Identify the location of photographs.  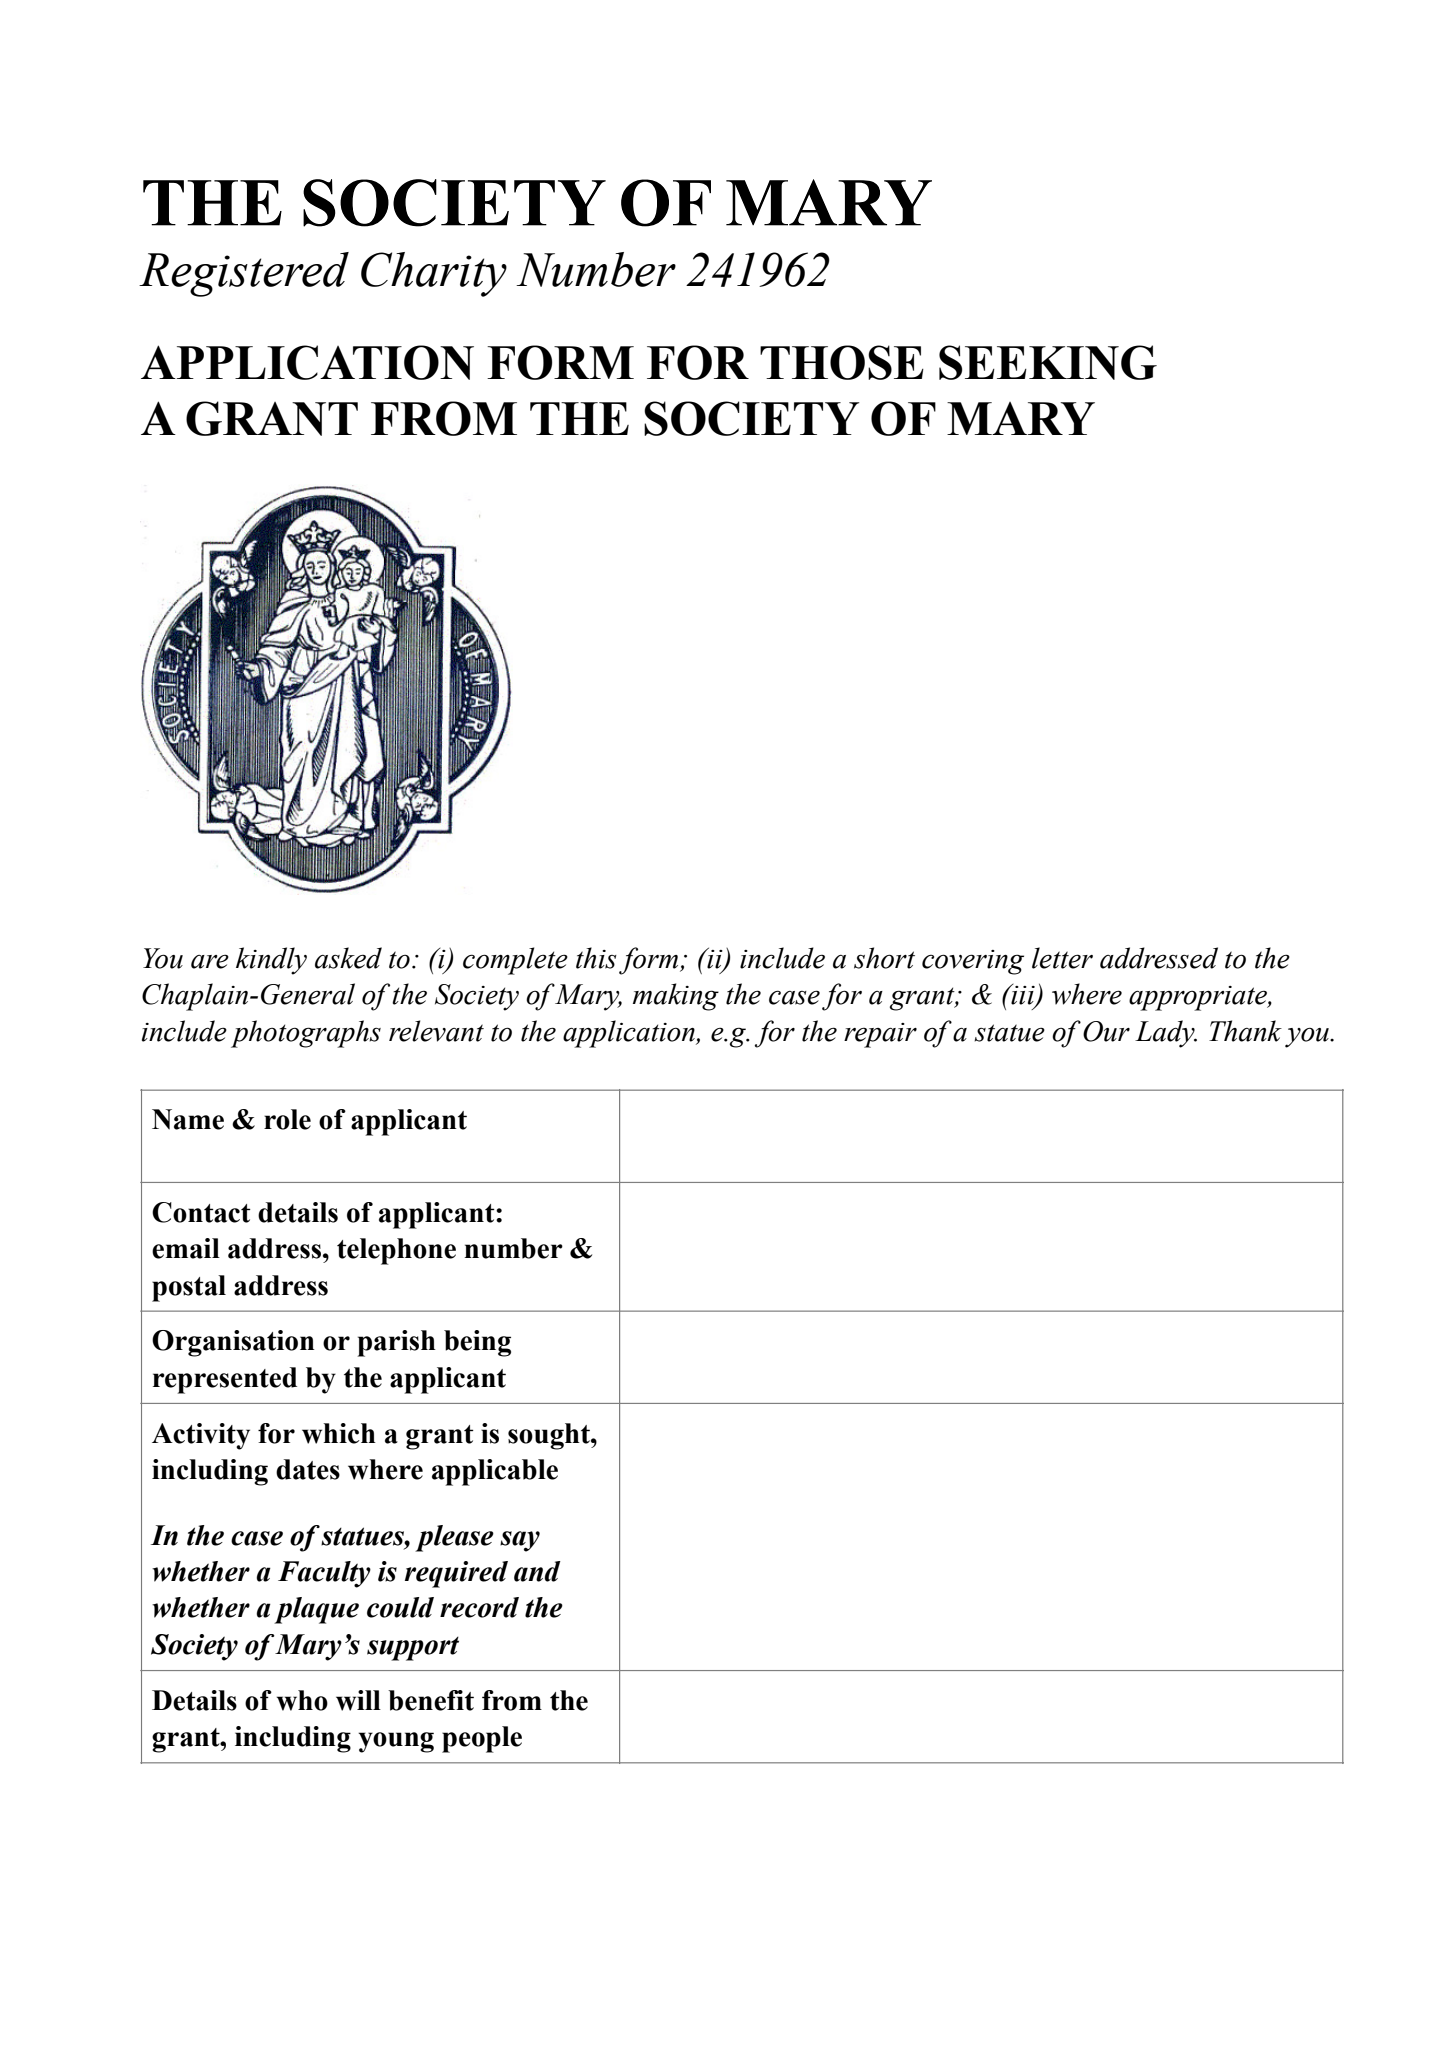
(306, 1034).
